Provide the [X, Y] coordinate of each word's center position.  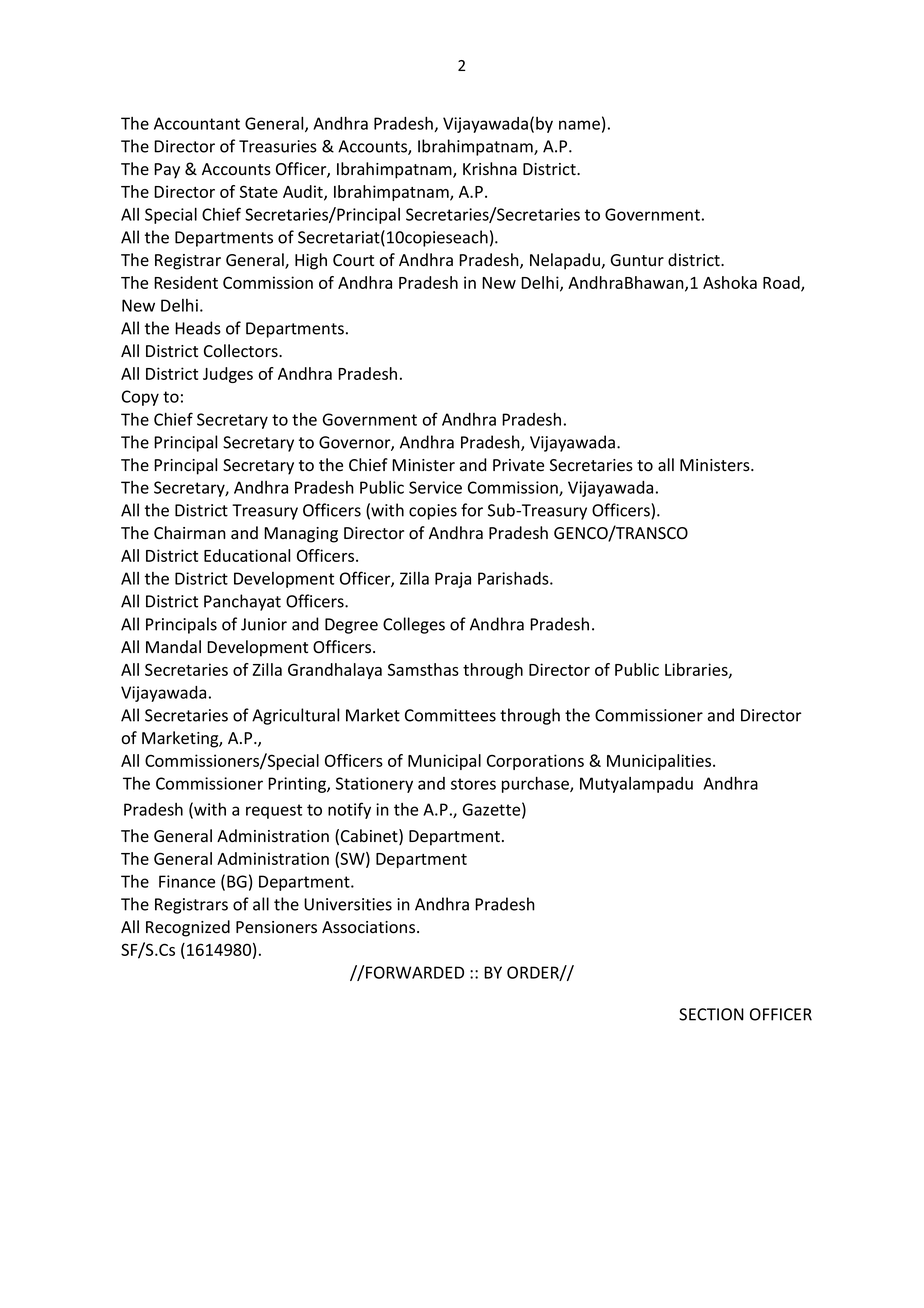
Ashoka [730, 282]
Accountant [197, 123]
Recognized [188, 928]
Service [435, 487]
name [579, 125]
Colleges [414, 625]
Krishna [490, 169]
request [274, 811]
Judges [228, 375]
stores [473, 784]
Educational [247, 555]
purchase [536, 785]
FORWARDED [414, 972]
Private [518, 465]
